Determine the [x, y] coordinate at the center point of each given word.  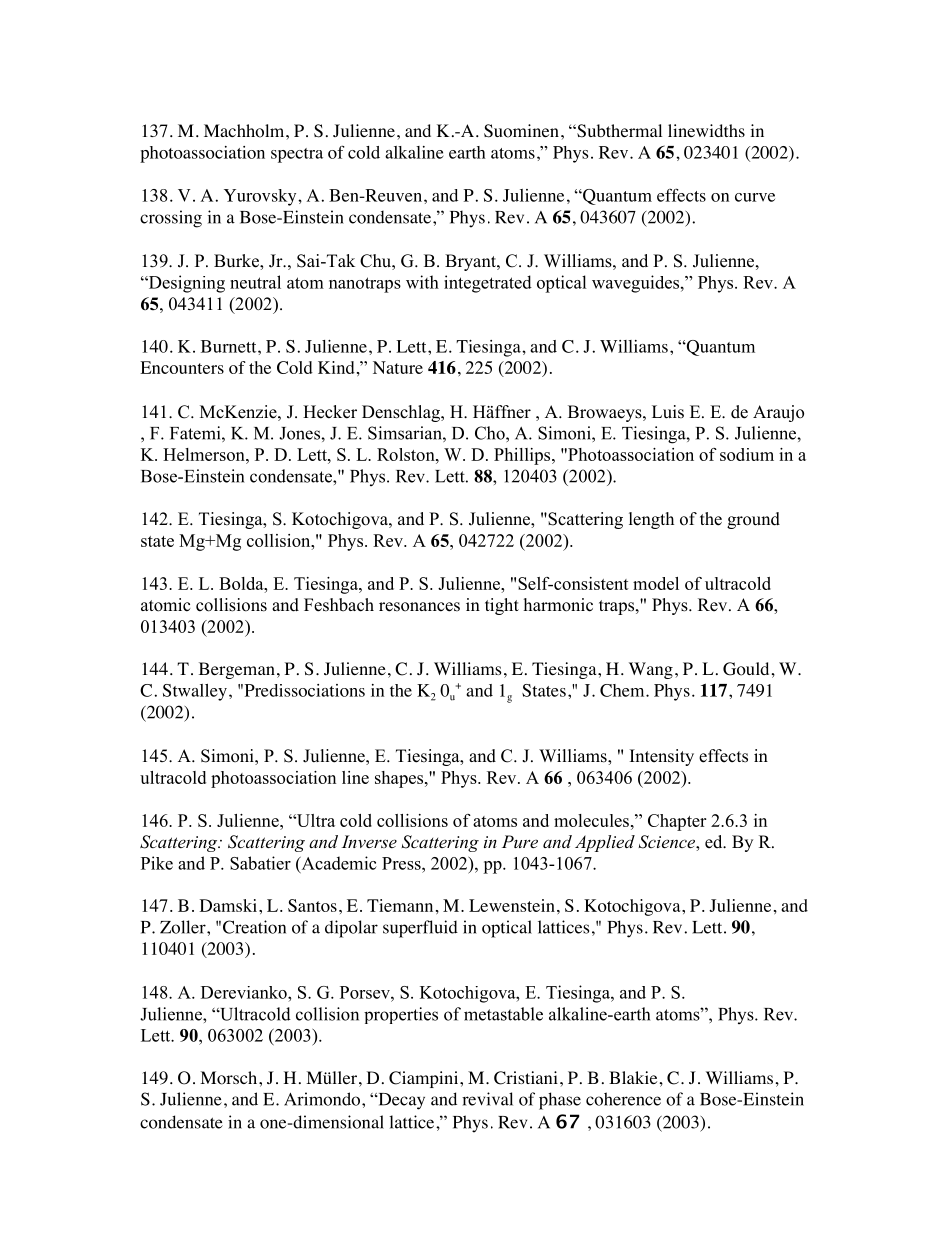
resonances [419, 607]
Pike [157, 863]
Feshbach [339, 605]
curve [755, 197]
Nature [398, 367]
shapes [400, 779]
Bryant [471, 262]
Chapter [677, 822]
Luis [668, 412]
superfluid [420, 929]
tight [502, 606]
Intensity [662, 757]
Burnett [230, 346]
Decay [400, 1101]
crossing [171, 219]
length [651, 520]
